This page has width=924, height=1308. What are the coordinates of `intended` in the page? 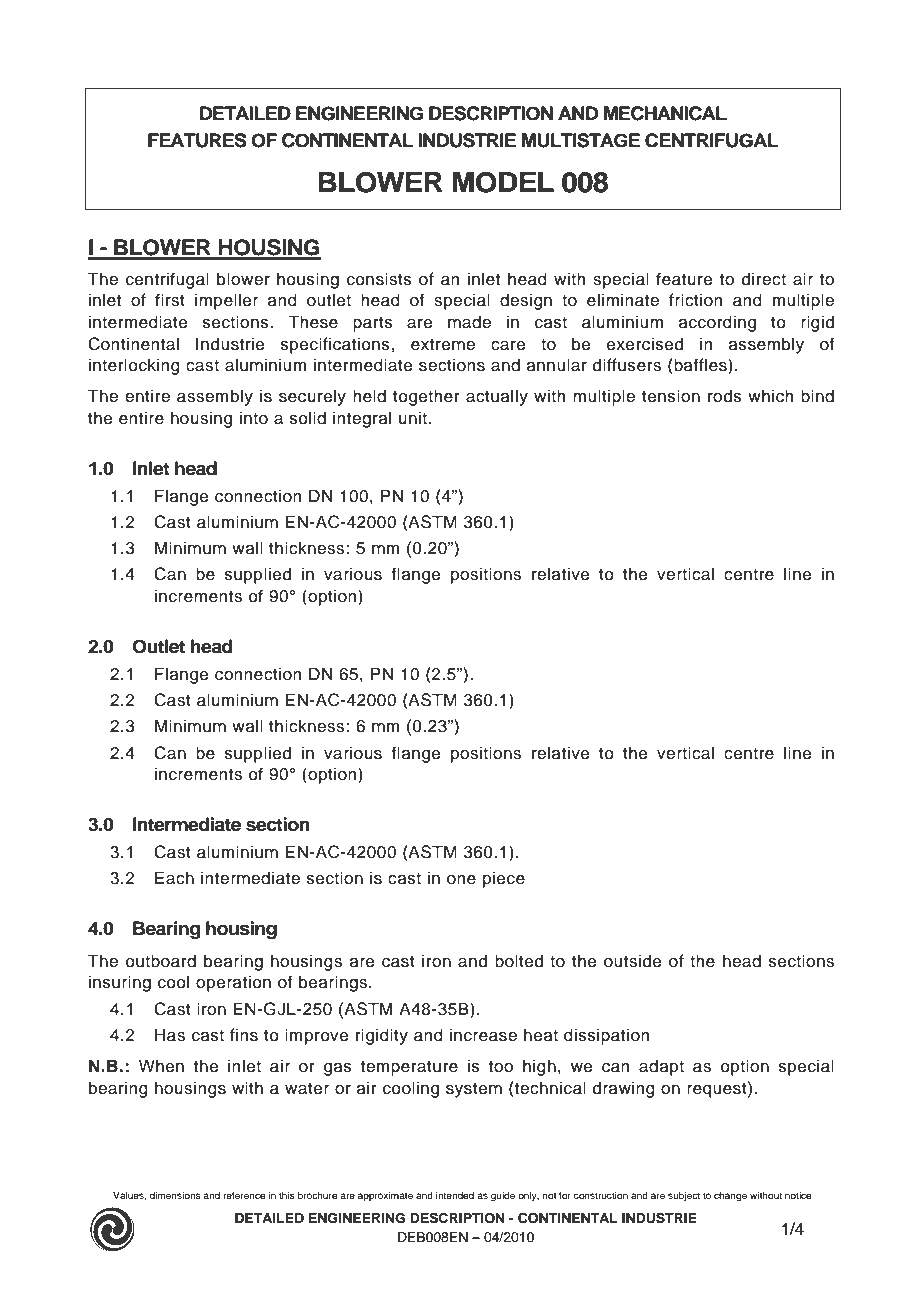 It's located at (455, 1195).
